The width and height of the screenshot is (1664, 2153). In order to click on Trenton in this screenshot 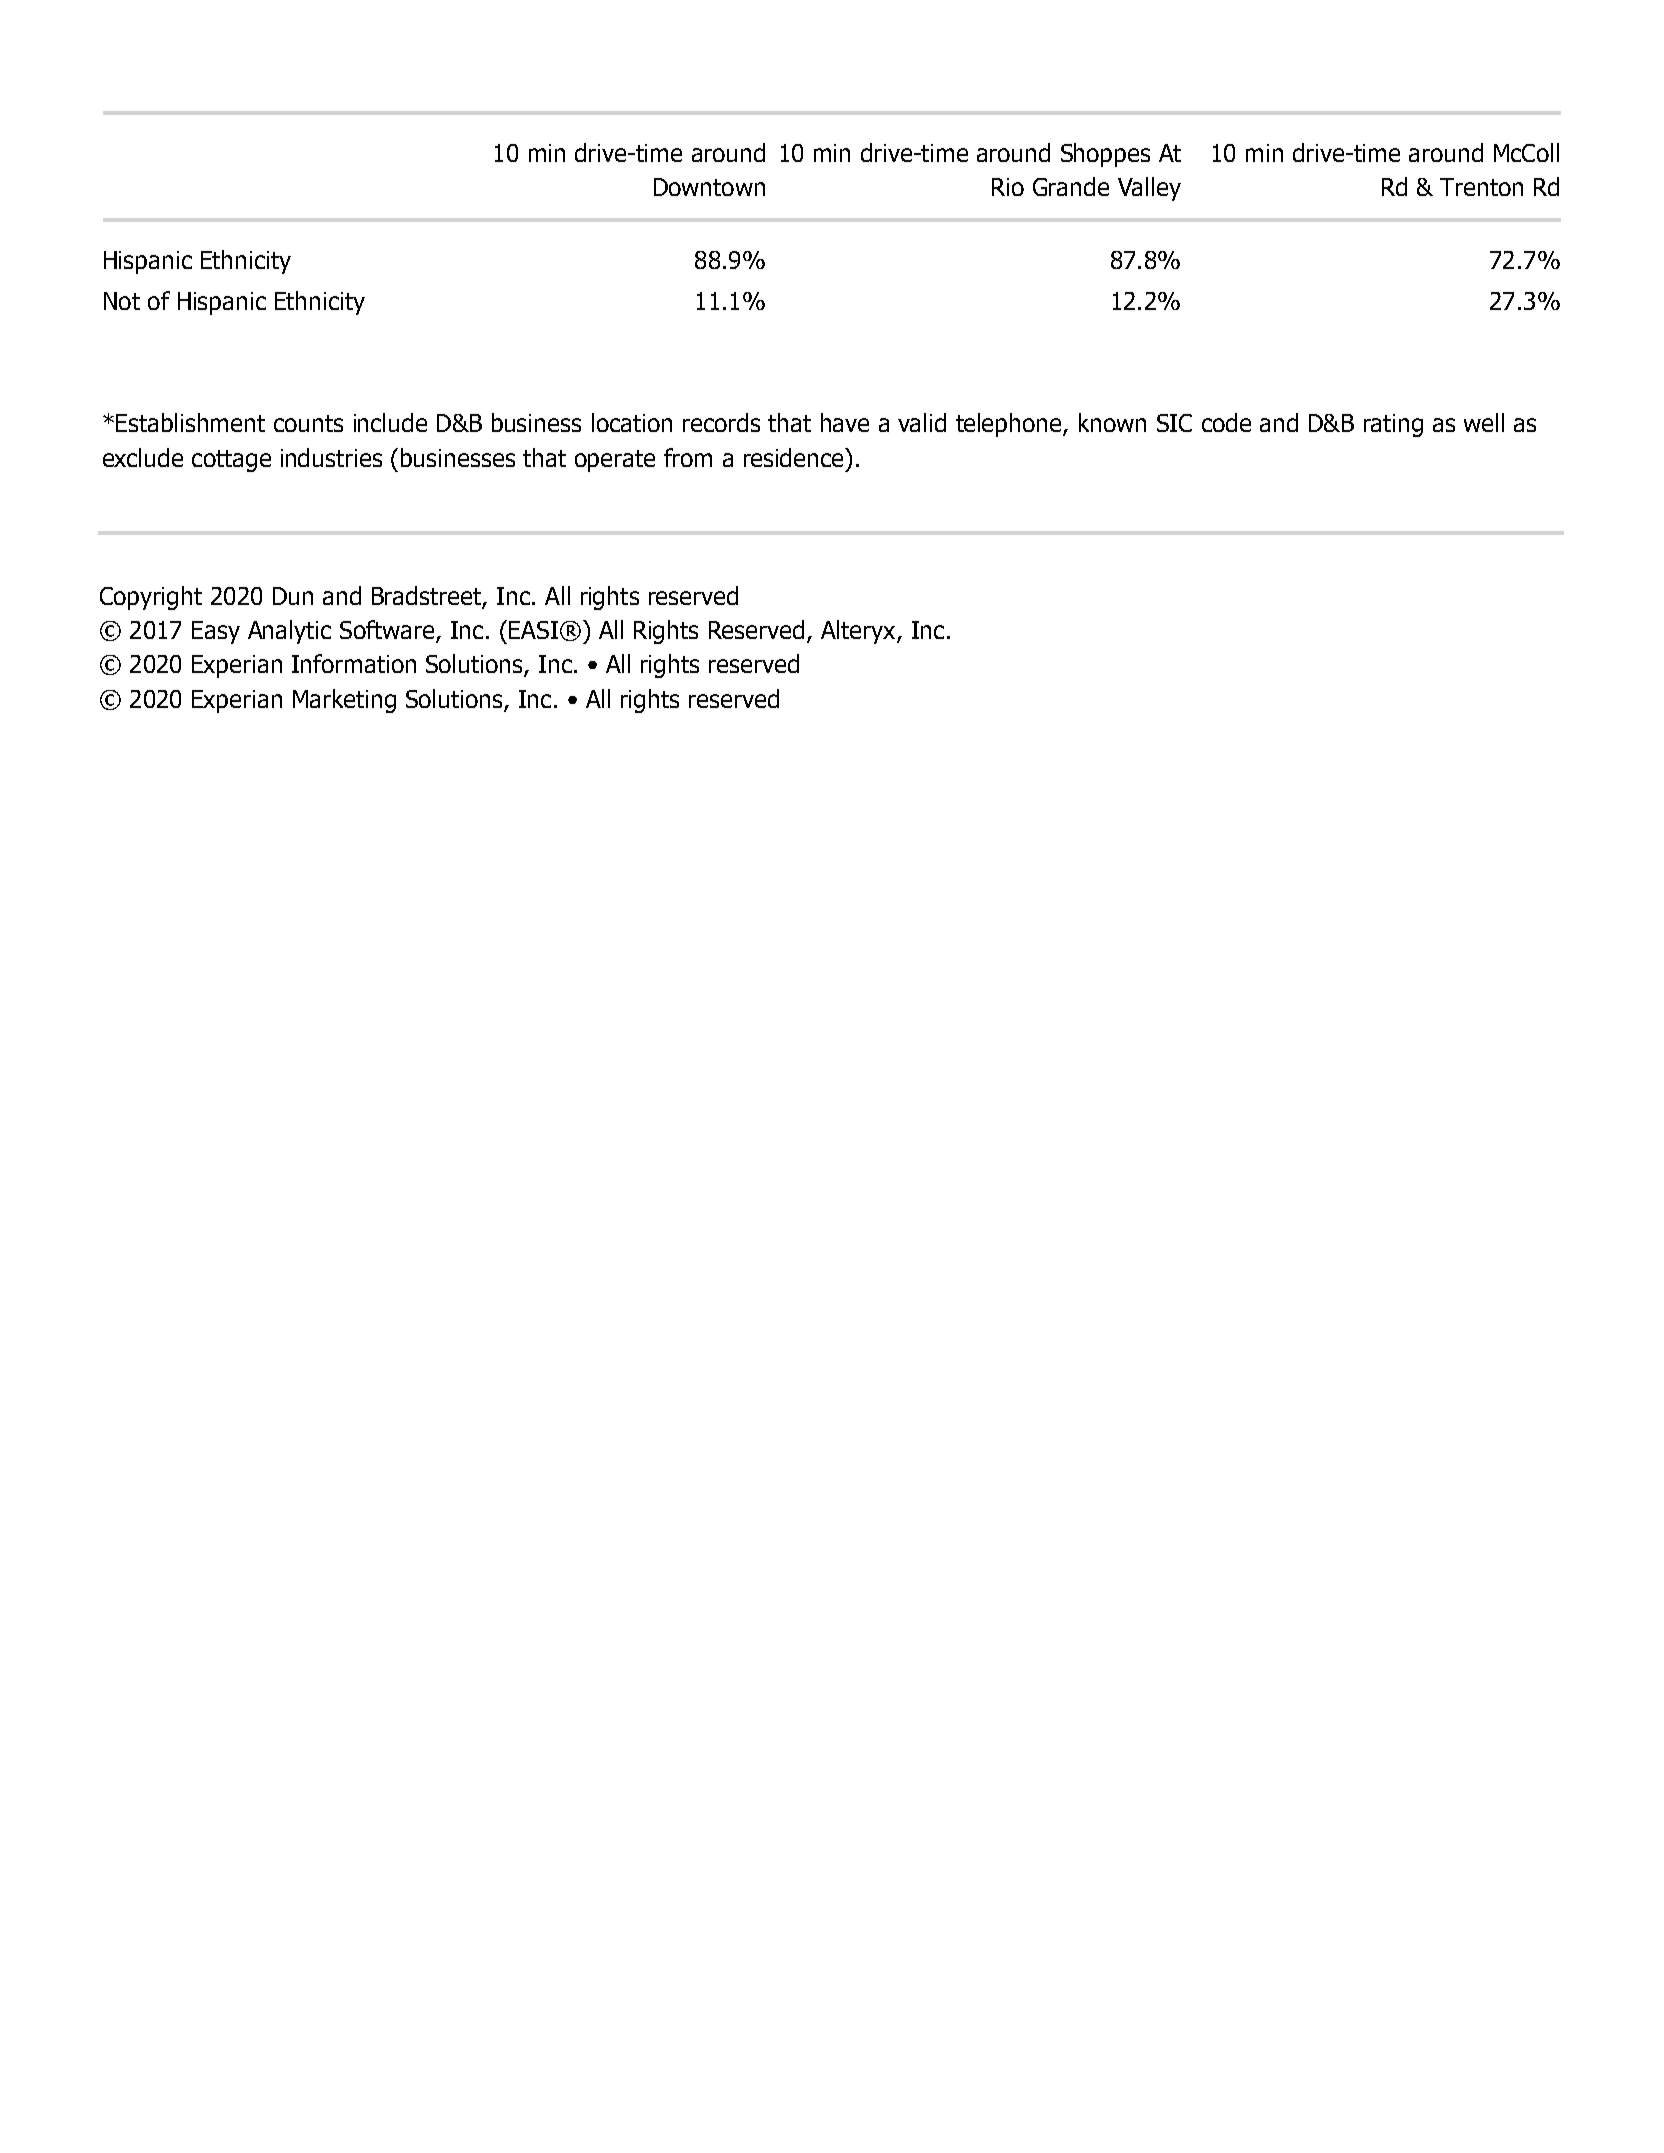, I will do `click(1481, 187)`.
